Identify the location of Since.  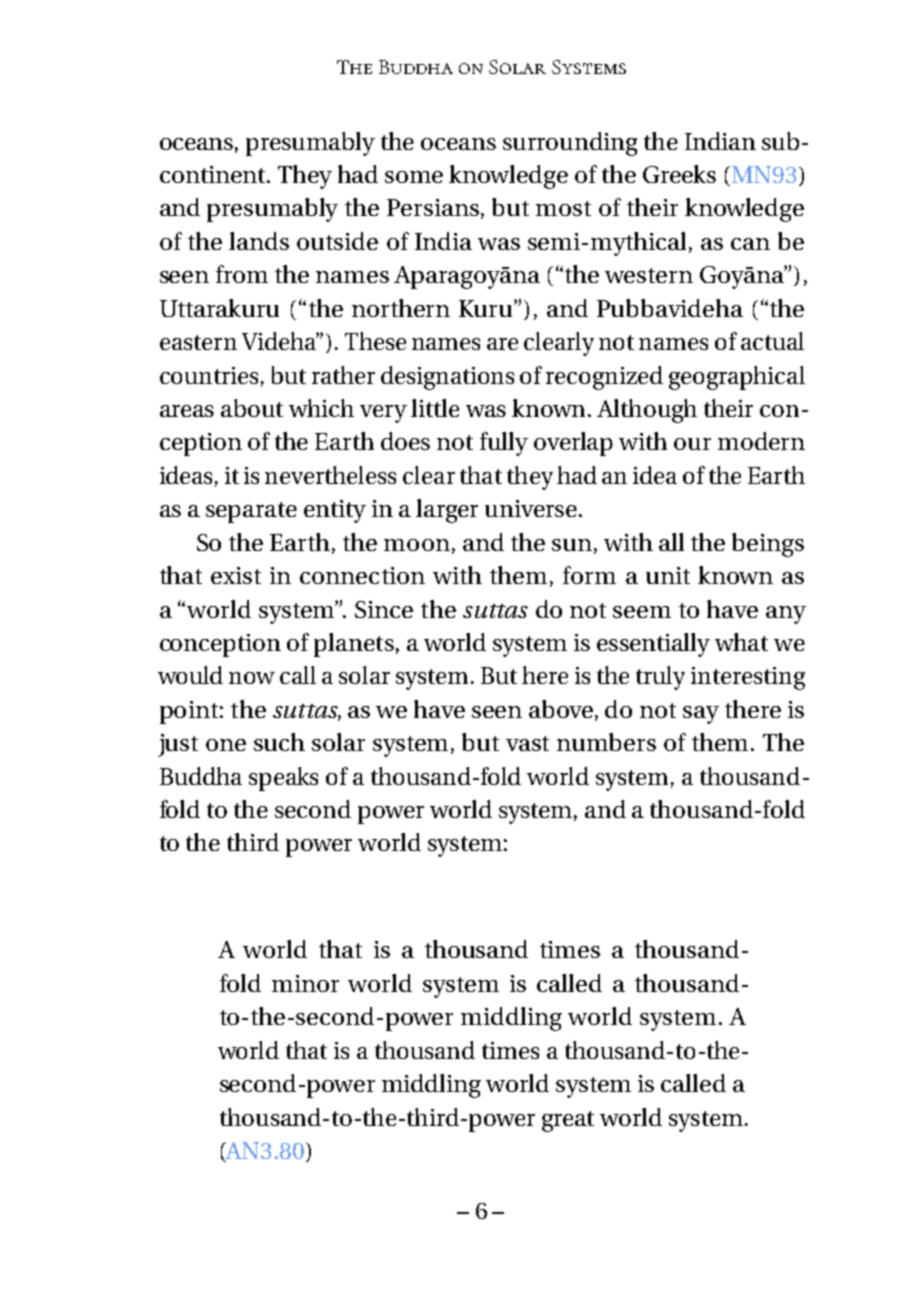
(384, 609).
